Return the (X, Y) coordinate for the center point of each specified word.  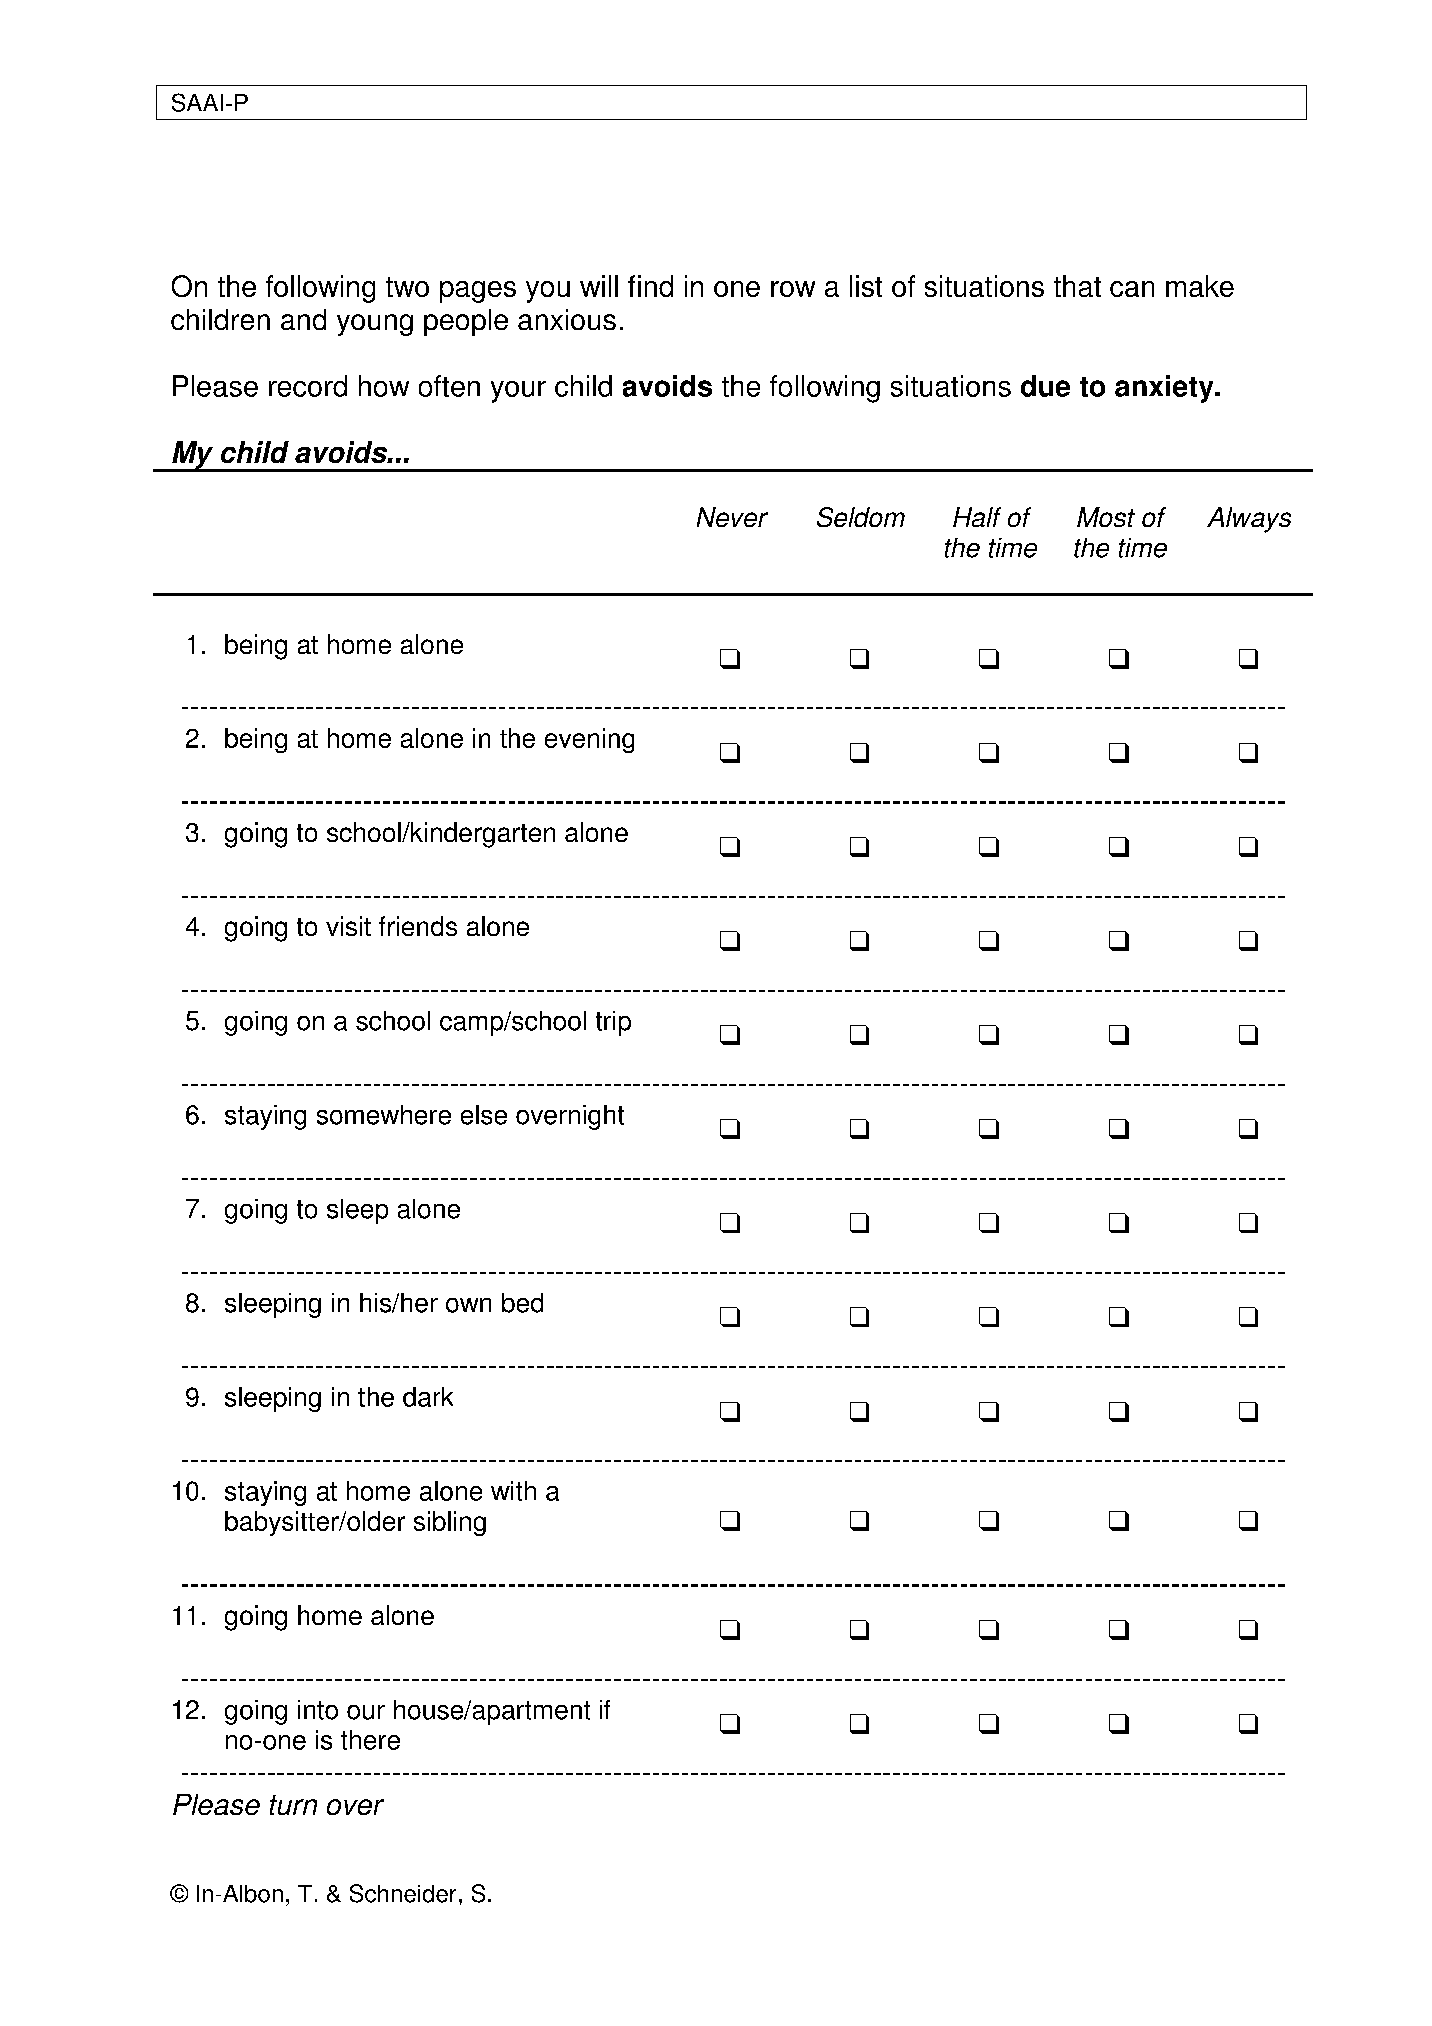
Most (1106, 517)
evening (589, 740)
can (1132, 289)
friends (418, 926)
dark (428, 1397)
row (793, 289)
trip (613, 1023)
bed (522, 1303)
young (375, 325)
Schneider (403, 1893)
